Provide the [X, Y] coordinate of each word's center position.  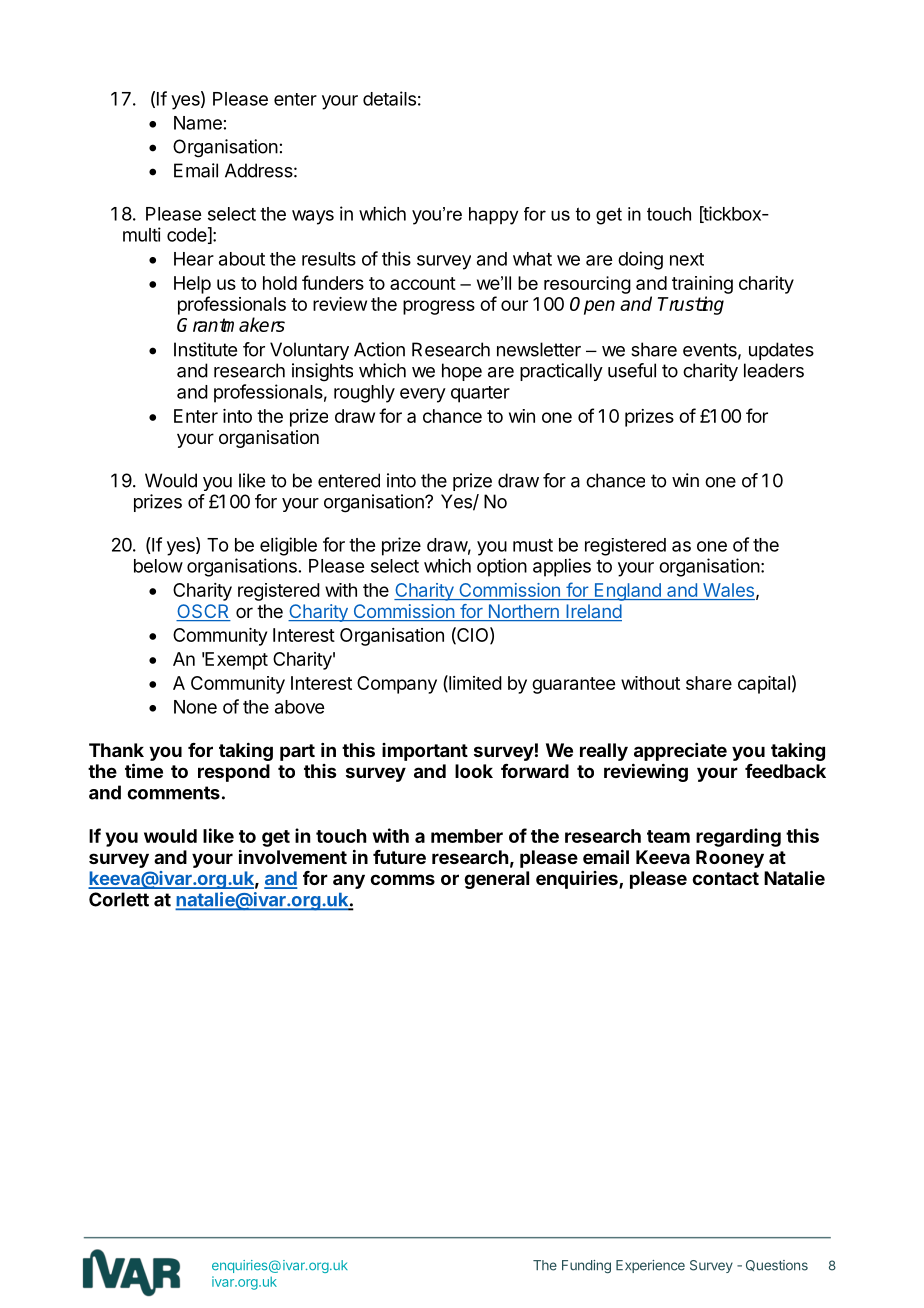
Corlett [119, 899]
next [687, 259]
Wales [728, 591]
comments [173, 793]
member [467, 836]
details [389, 98]
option [502, 567]
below [158, 566]
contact [725, 878]
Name [198, 123]
